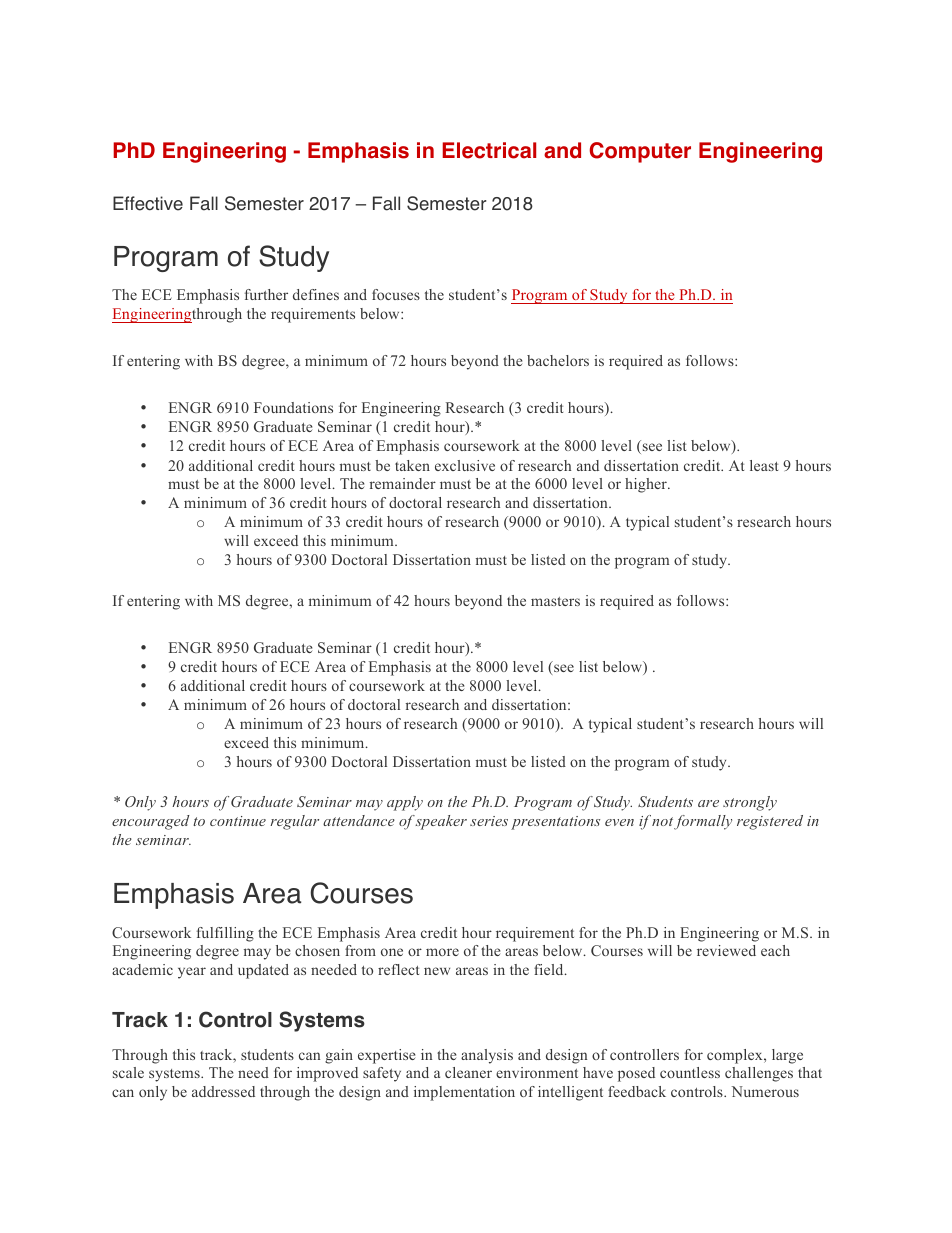 The height and width of the screenshot is (1233, 952). What do you see at coordinates (293, 407) in the screenshot?
I see `Foundations` at bounding box center [293, 407].
